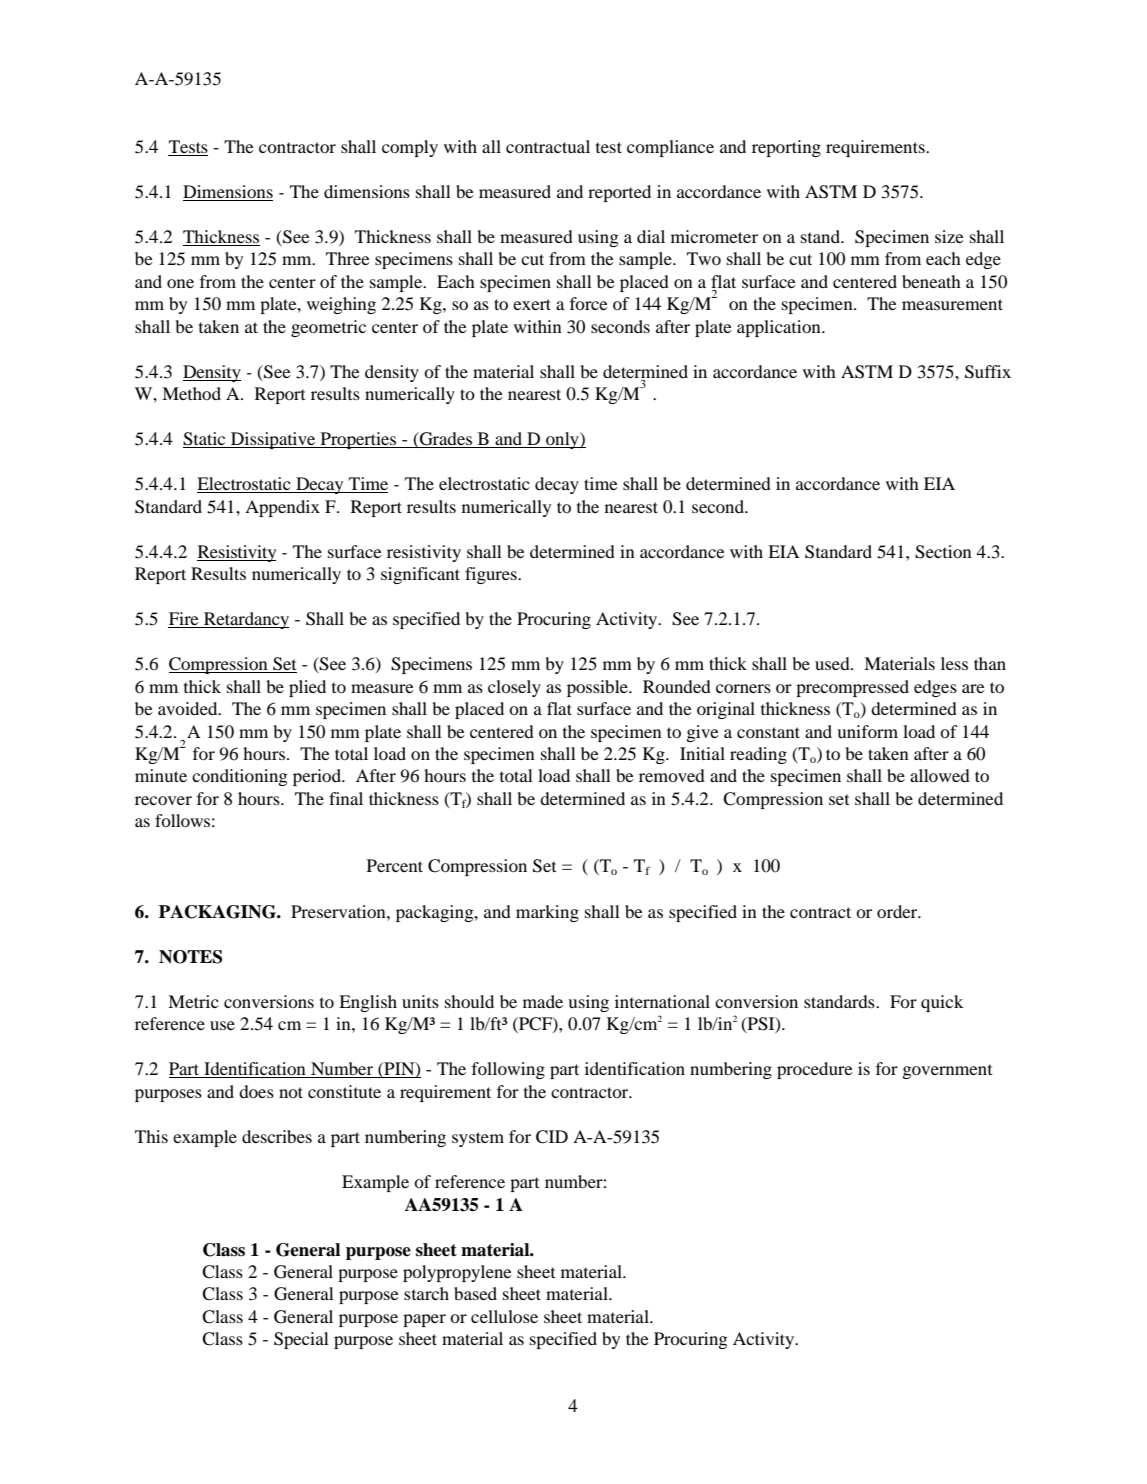  Describe the element at coordinates (651, 236) in the screenshot. I see `dial` at that location.
